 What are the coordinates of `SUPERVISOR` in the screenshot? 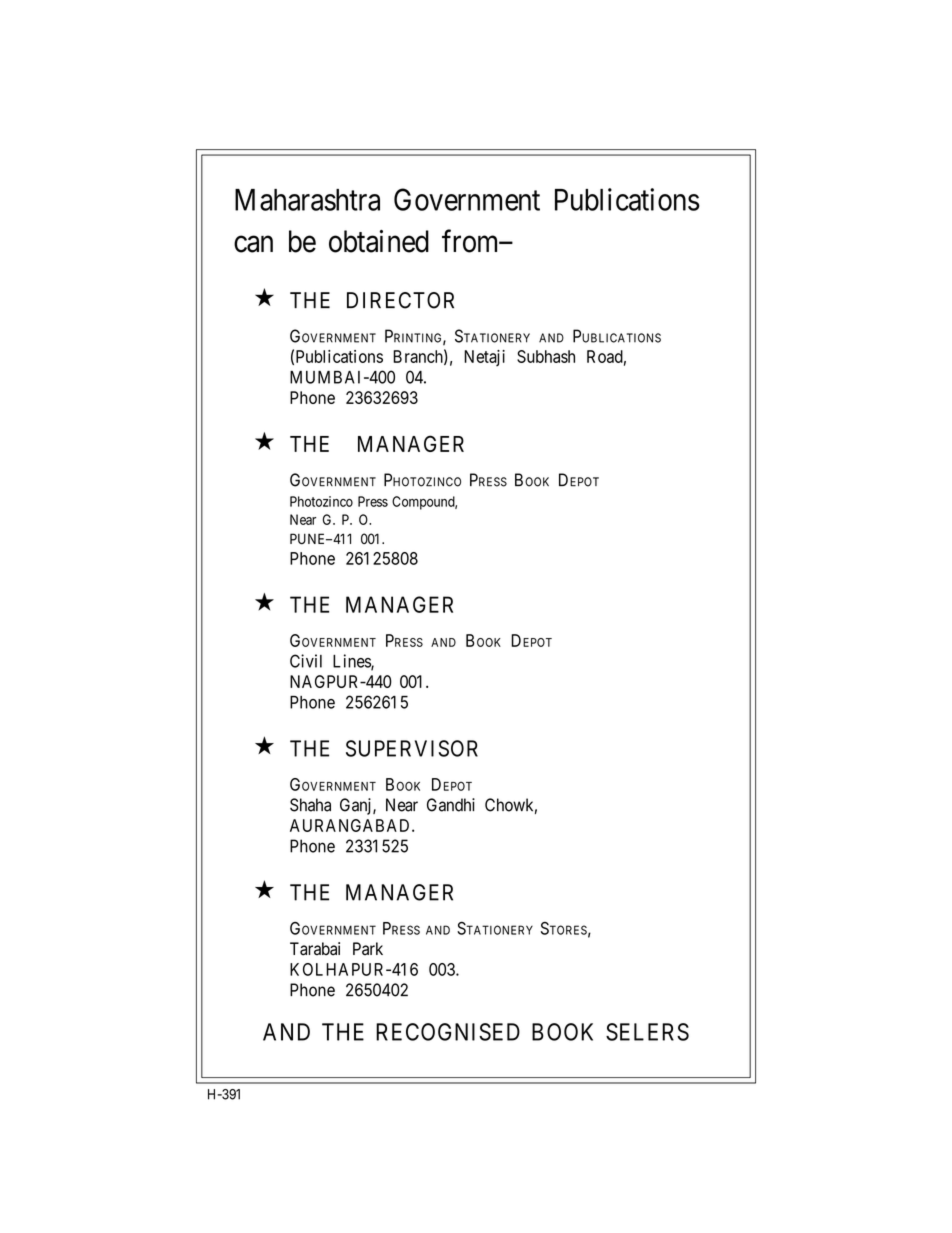 It's located at (412, 748).
